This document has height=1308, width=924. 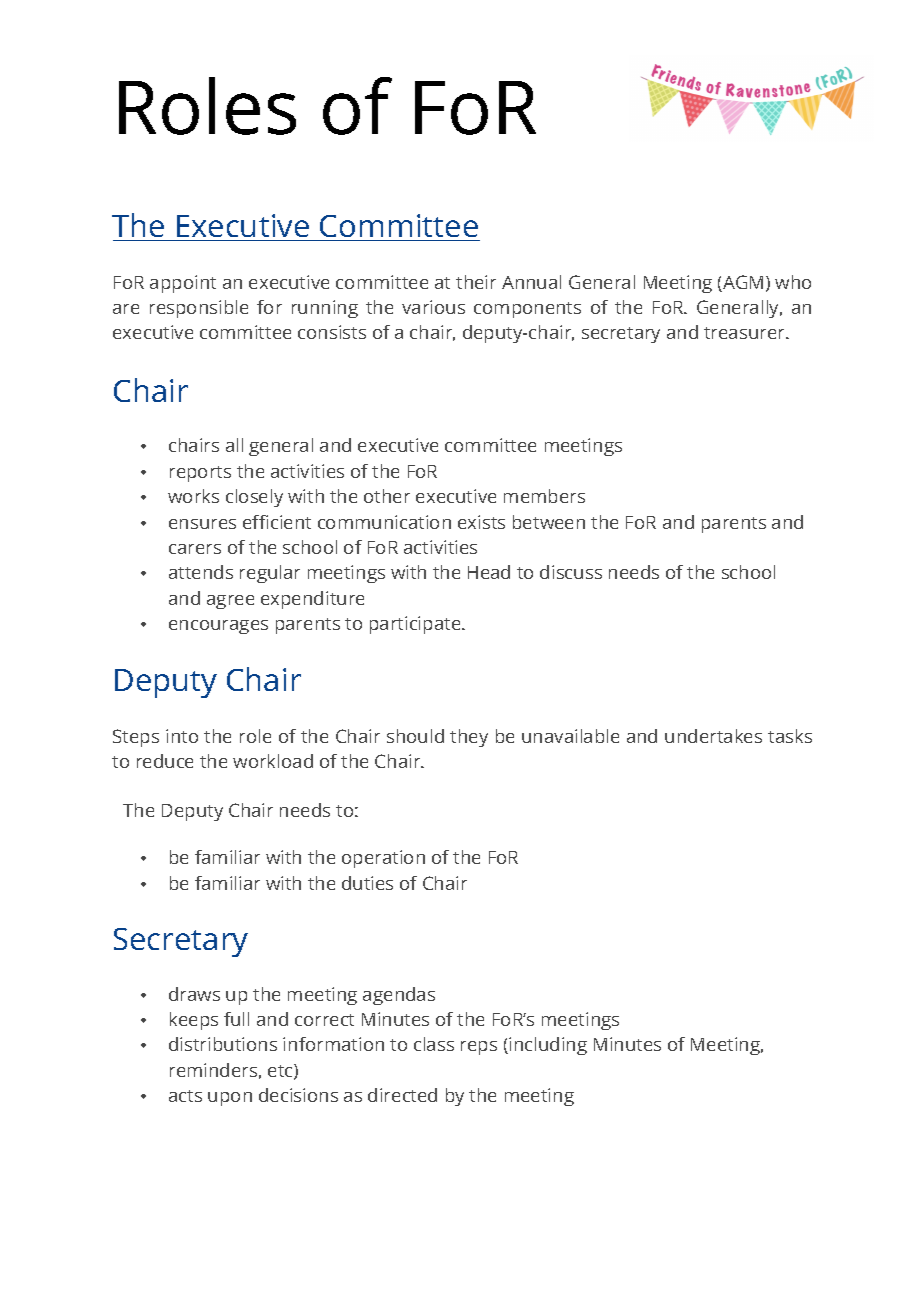 I want to click on into, so click(x=182, y=736).
